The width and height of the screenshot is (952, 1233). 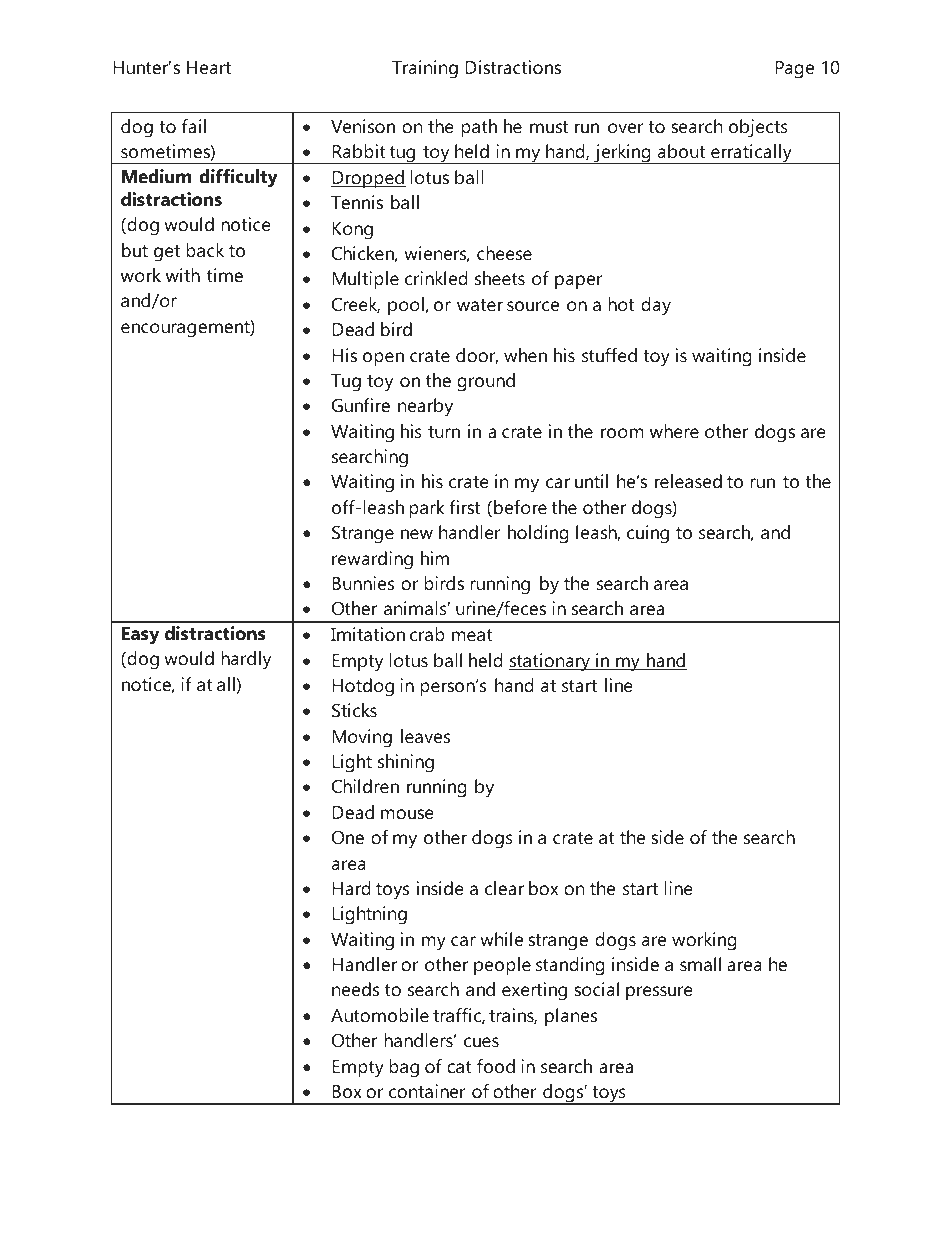 What do you see at coordinates (480, 305) in the screenshot?
I see `water` at bounding box center [480, 305].
